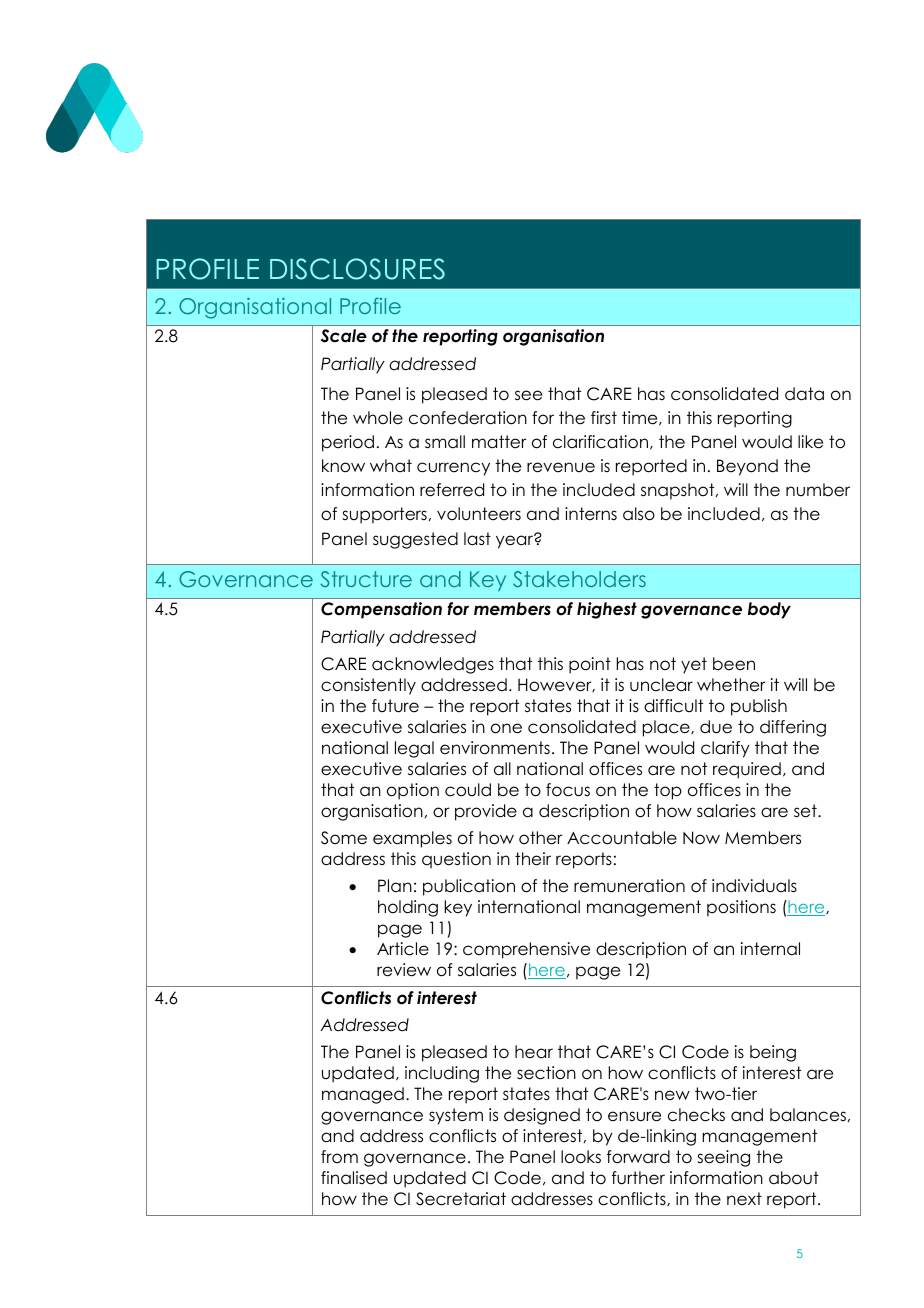 The image size is (924, 1308). I want to click on DISCLOSURES, so click(357, 269).
